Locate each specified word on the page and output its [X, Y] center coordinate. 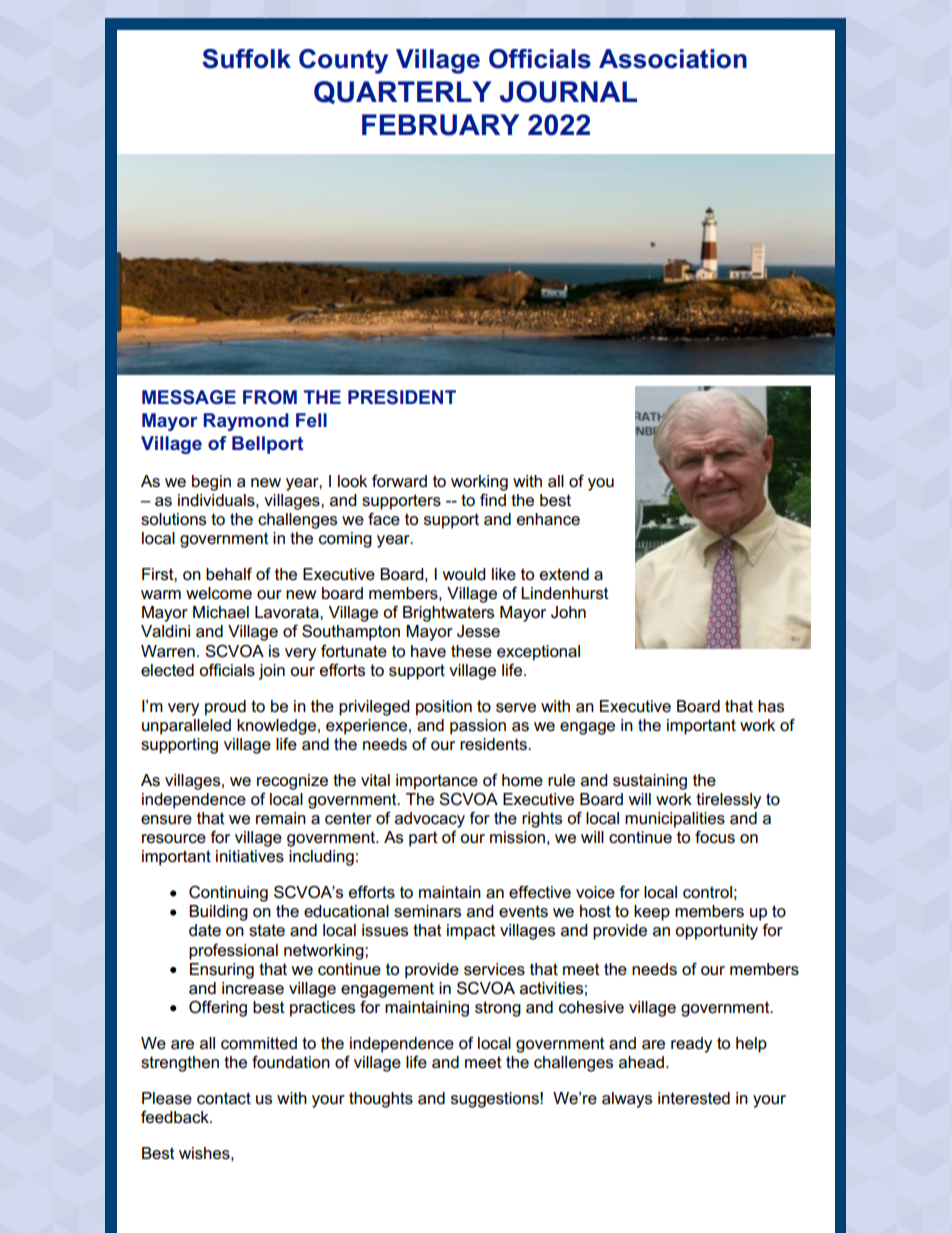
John [568, 612]
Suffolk [246, 59]
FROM [270, 397]
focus [715, 837]
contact [224, 1098]
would [464, 574]
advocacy [430, 820]
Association [673, 59]
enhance [548, 519]
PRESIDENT [402, 397]
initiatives [250, 856]
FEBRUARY [441, 125]
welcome [219, 593]
